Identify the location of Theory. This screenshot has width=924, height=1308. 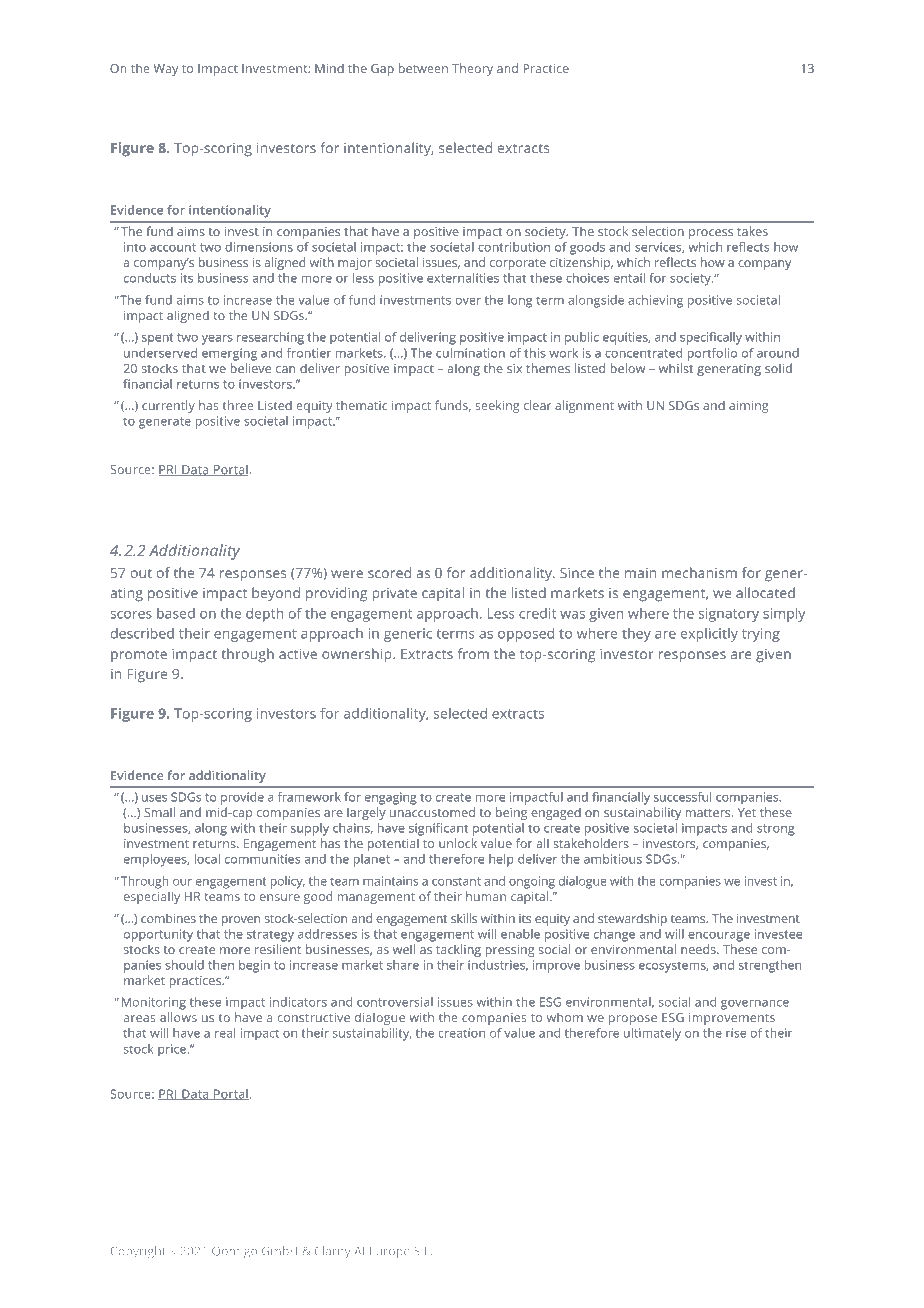
(472, 69).
